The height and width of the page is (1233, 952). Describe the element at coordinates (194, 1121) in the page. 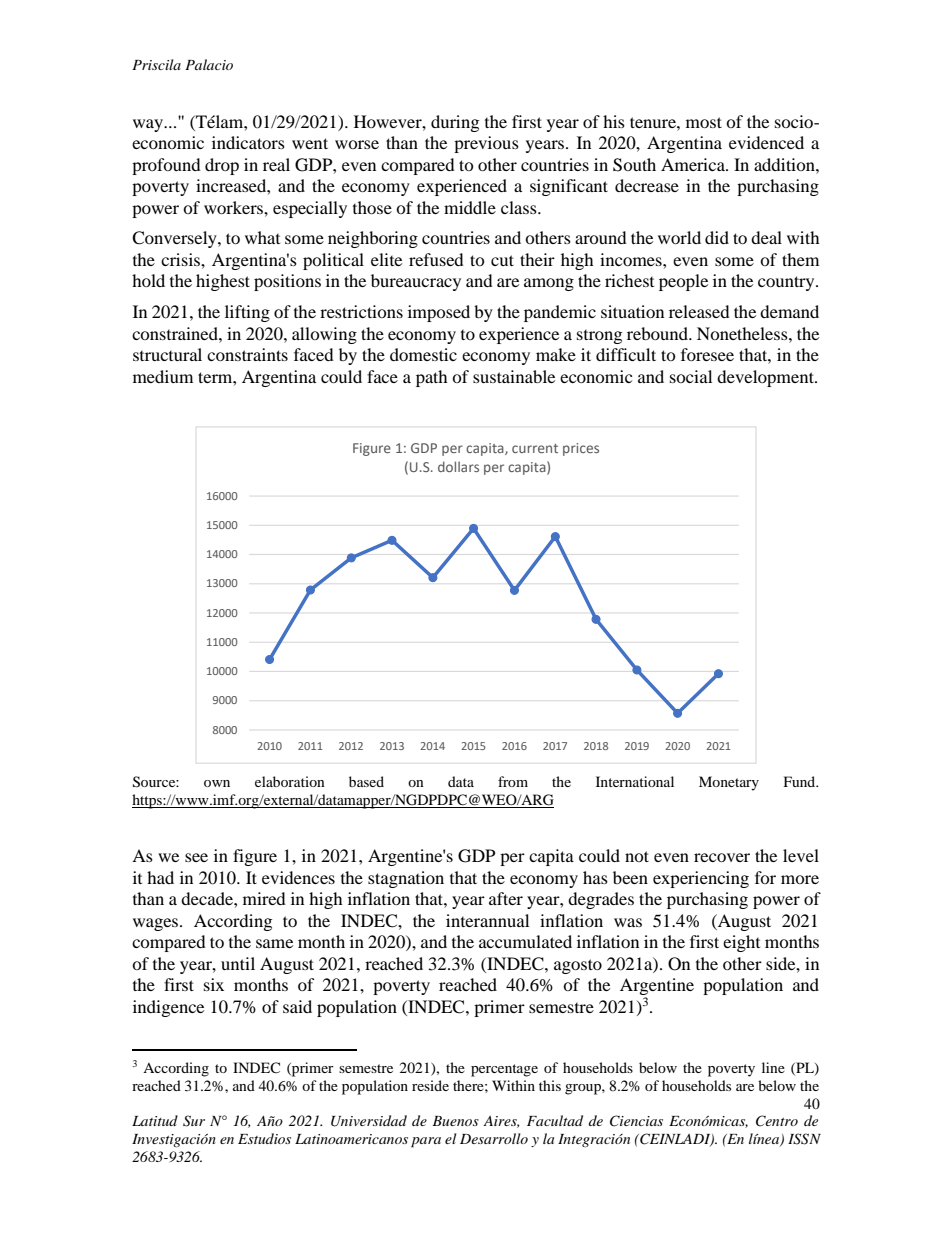

I see `Sur` at that location.
